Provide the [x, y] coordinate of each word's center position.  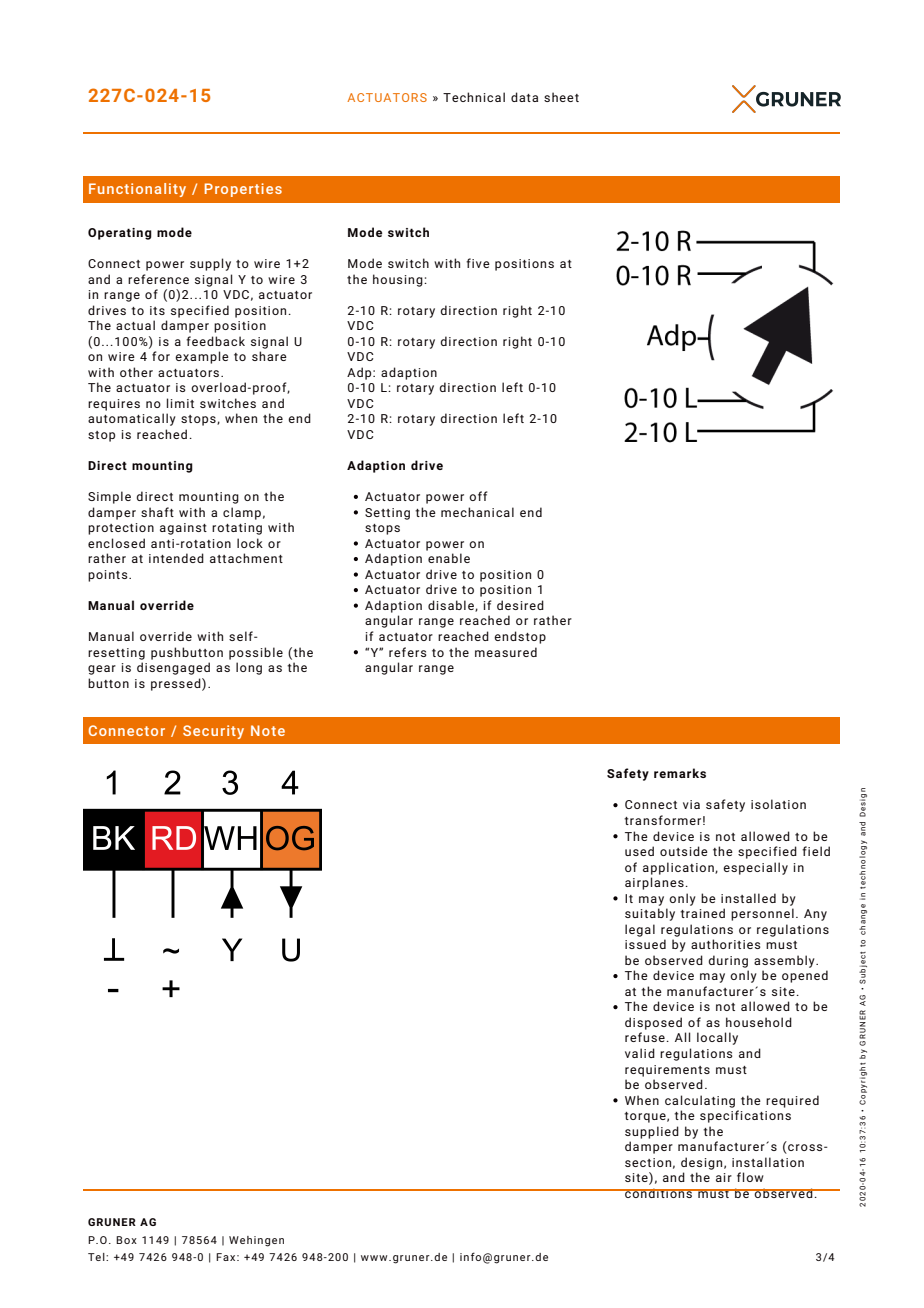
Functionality [137, 190]
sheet [561, 97]
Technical [474, 97]
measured [506, 652]
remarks [680, 773]
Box [126, 1240]
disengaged [173, 668]
